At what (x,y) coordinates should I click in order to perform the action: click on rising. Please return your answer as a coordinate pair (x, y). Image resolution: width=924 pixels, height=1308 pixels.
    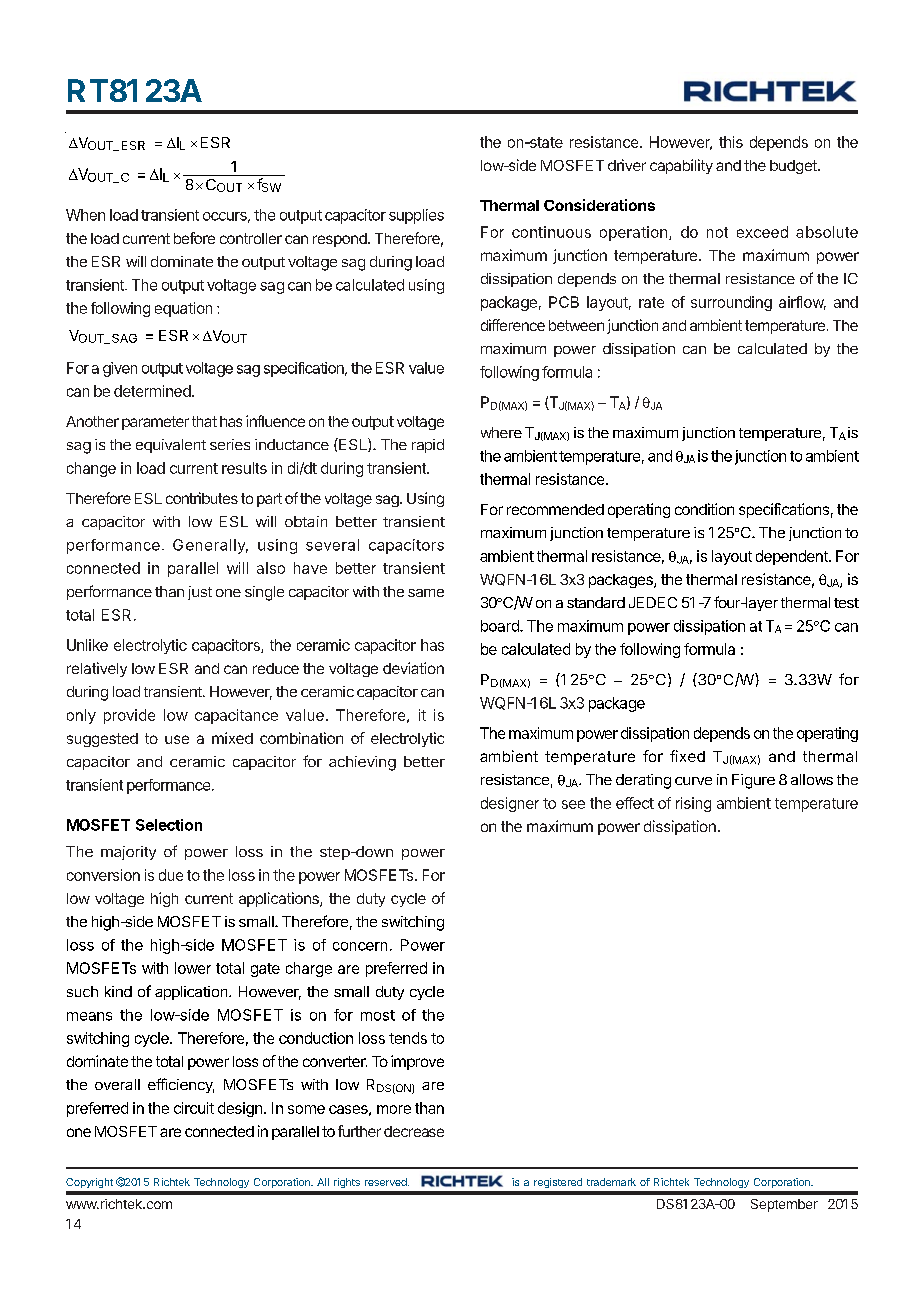
    Looking at the image, I should click on (693, 804).
